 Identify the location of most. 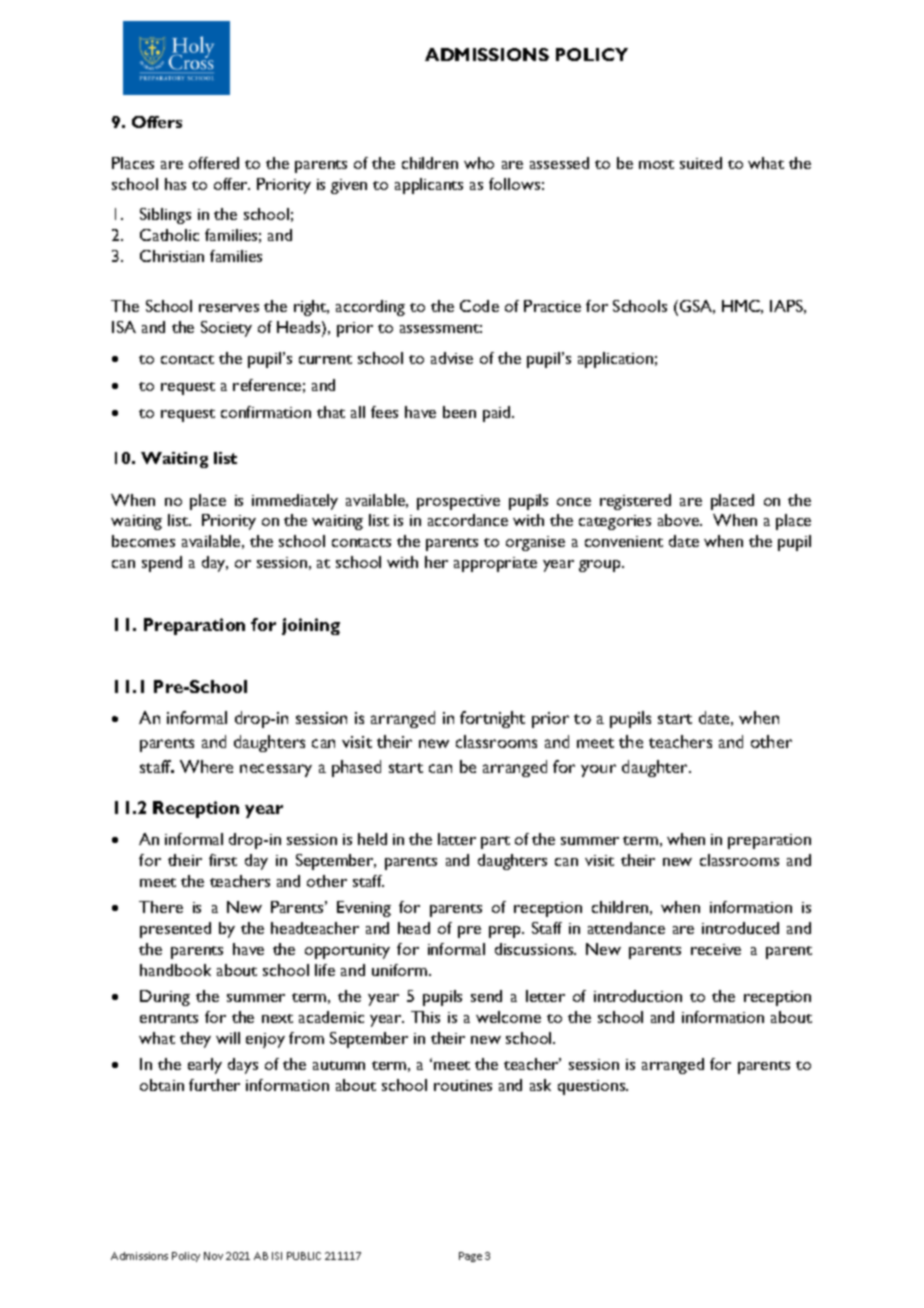
(656, 164).
